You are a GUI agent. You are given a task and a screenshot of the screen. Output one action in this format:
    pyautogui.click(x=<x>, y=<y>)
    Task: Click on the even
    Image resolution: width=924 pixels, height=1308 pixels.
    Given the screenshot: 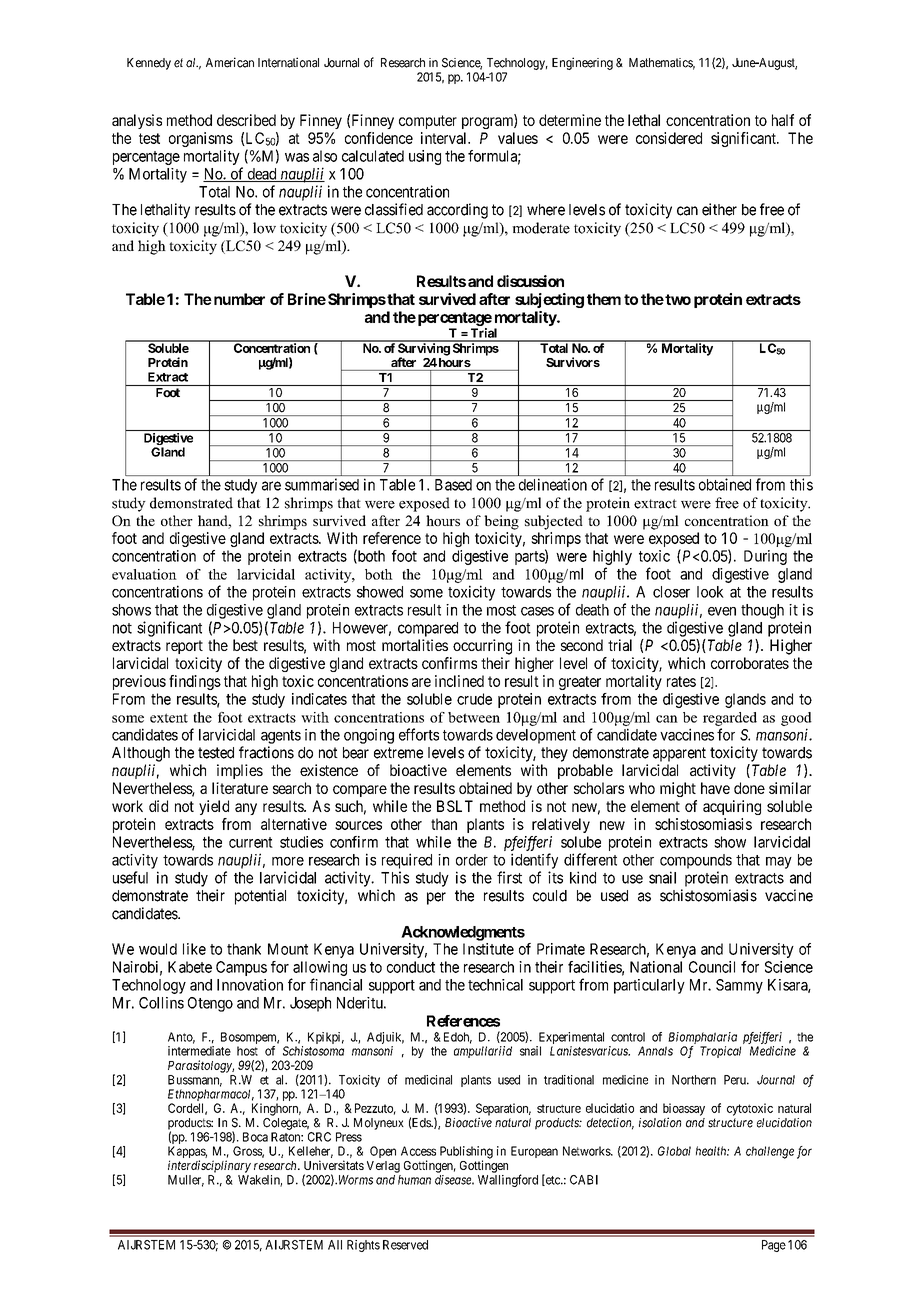 What is the action you would take?
    pyautogui.click(x=722, y=611)
